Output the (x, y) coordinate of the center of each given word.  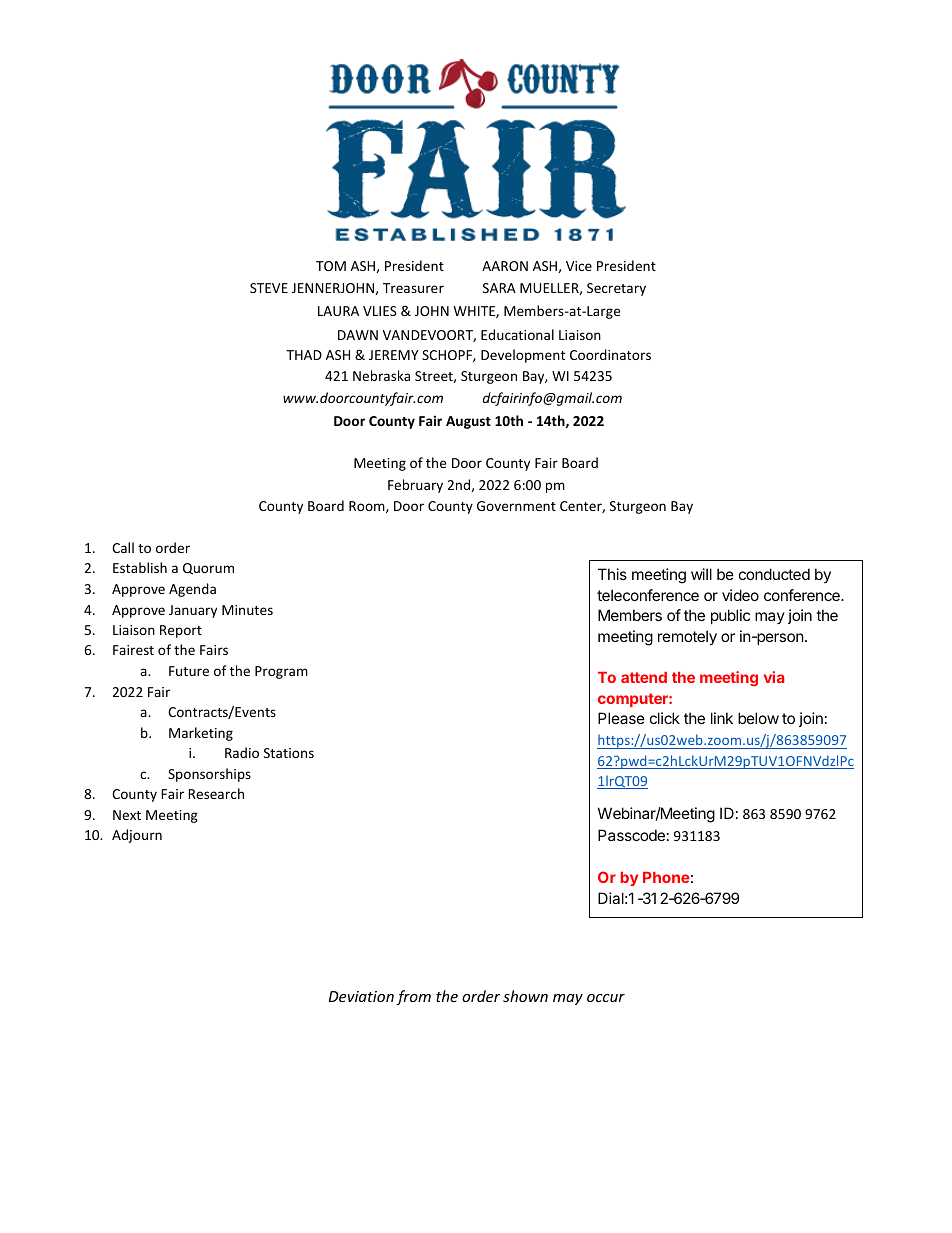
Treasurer (413, 288)
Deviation (361, 996)
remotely (687, 637)
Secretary (616, 289)
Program (281, 672)
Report (181, 631)
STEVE (269, 288)
